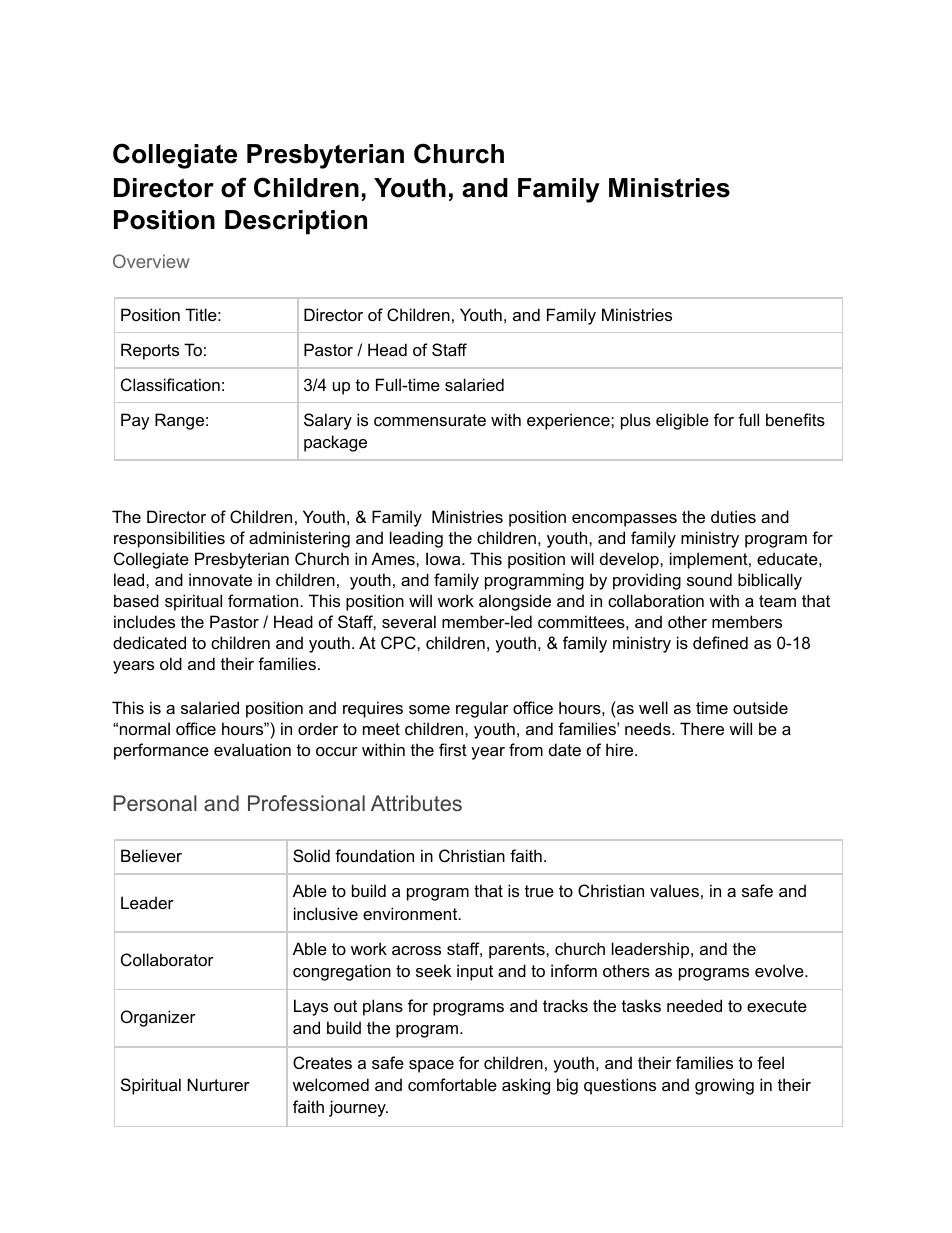 The image size is (952, 1233). Describe the element at coordinates (416, 803) in the screenshot. I see `Attributes` at that location.
